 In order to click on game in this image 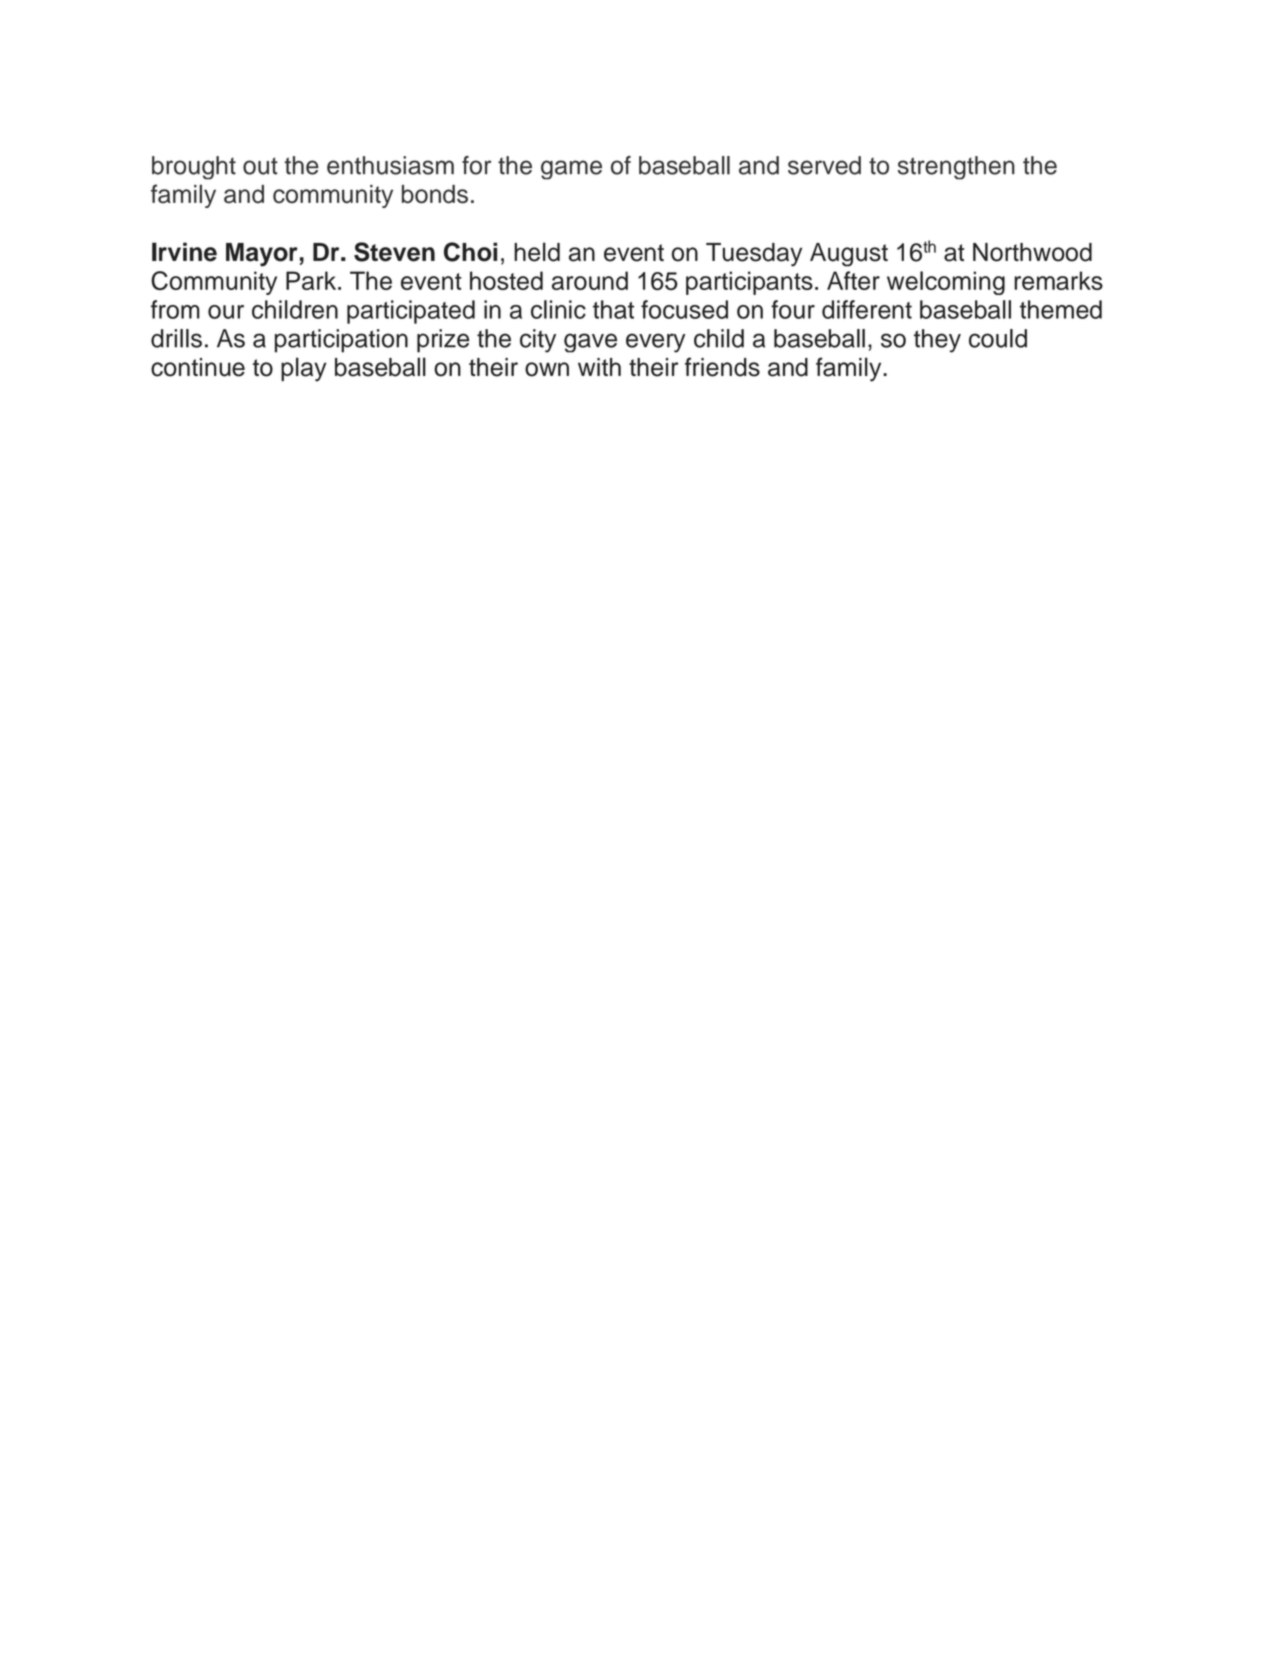, I will do `click(571, 170)`.
